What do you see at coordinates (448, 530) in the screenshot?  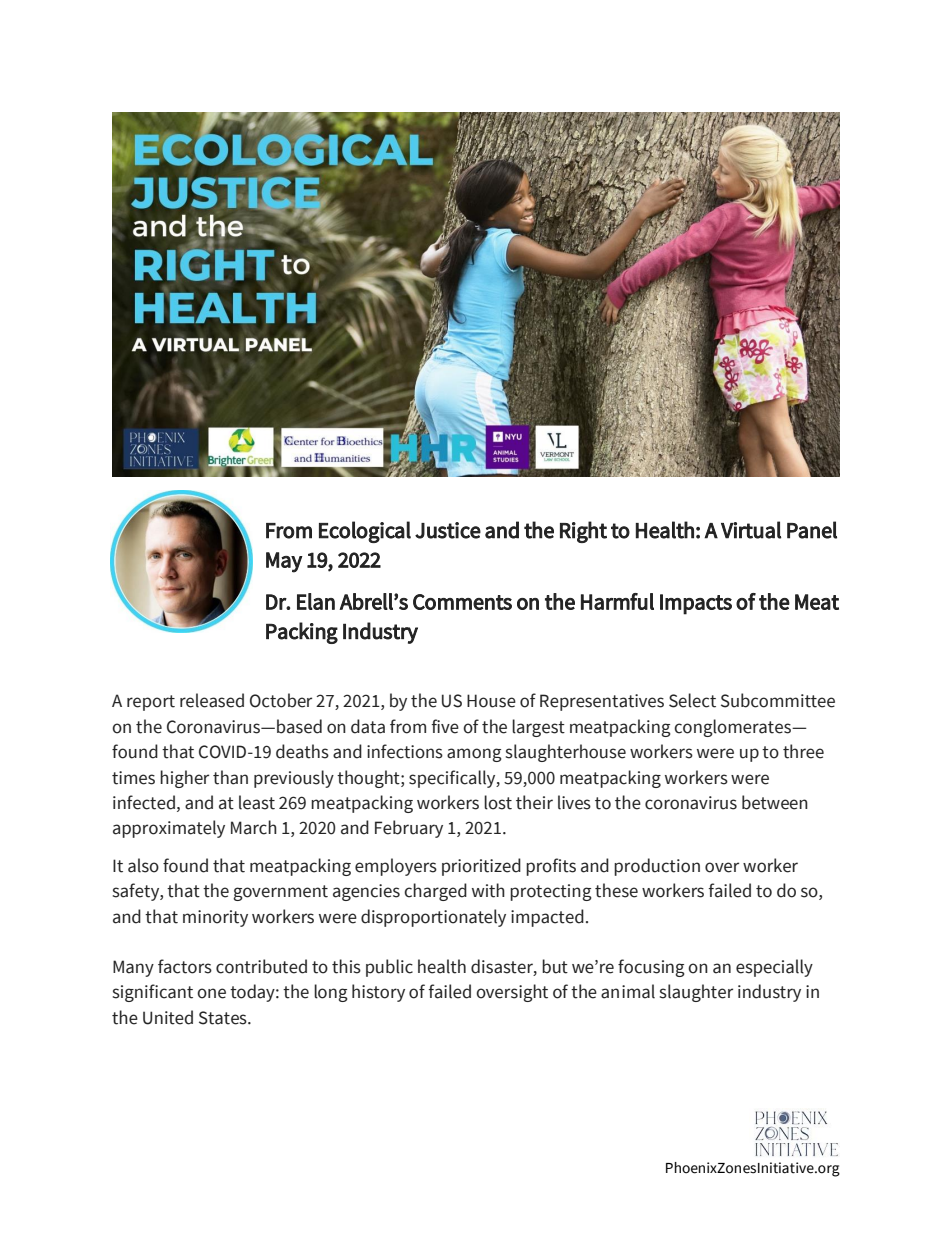 I see `Justice` at bounding box center [448, 530].
